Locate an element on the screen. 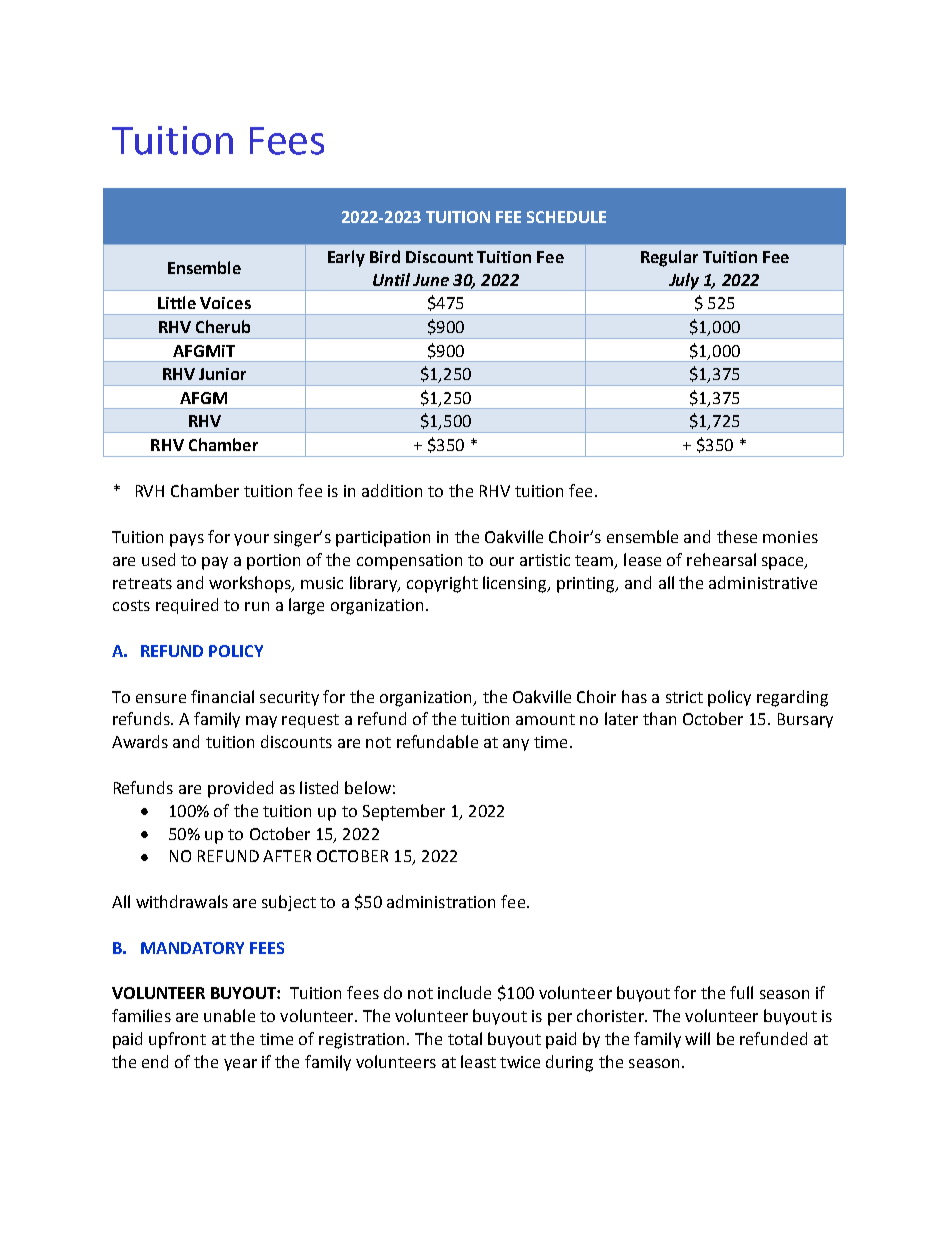  withdrawals is located at coordinates (182, 901).
